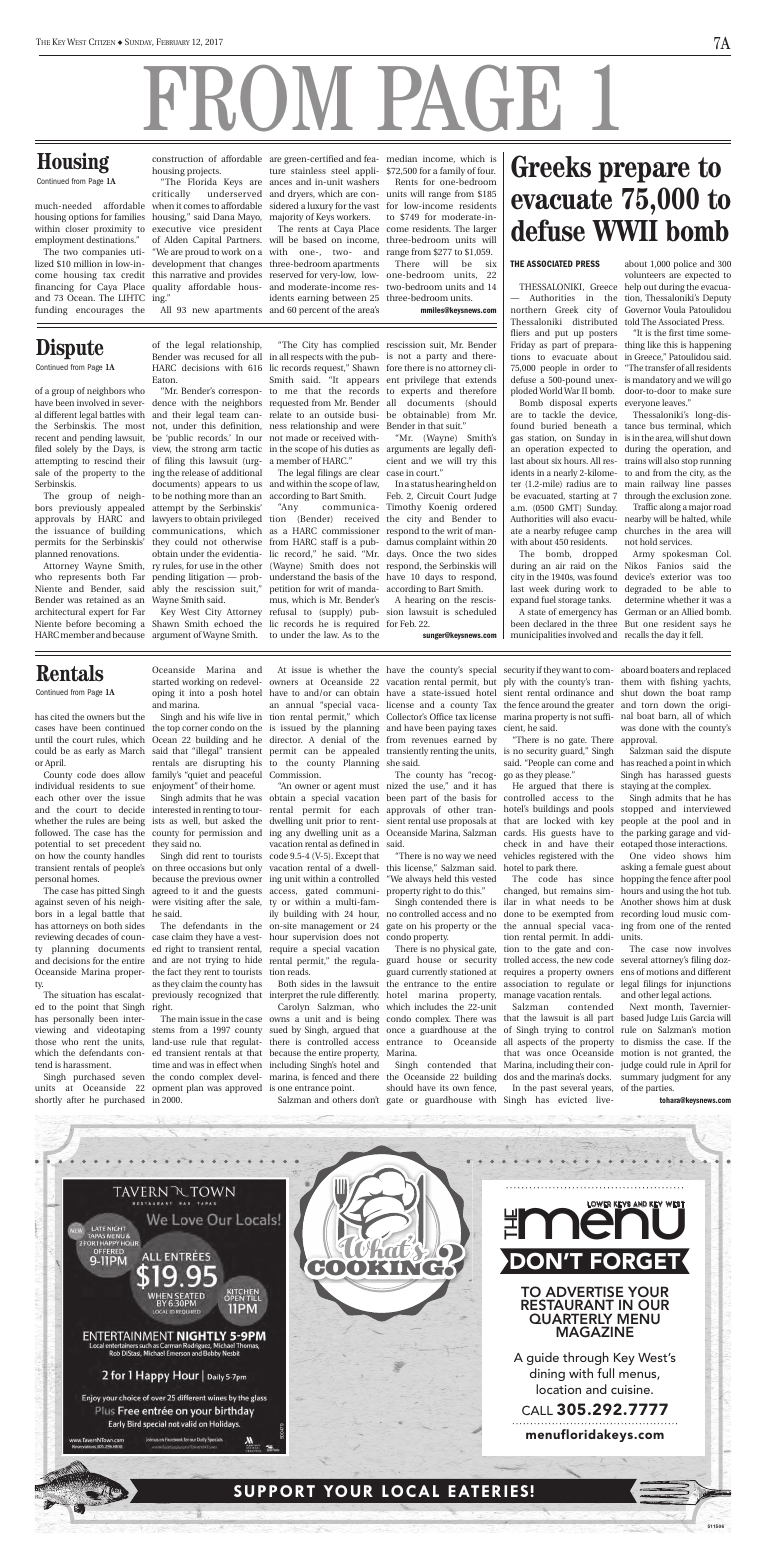 The height and width of the screenshot is (1568, 766). What do you see at coordinates (644, 172) in the screenshot?
I see `prepare` at bounding box center [644, 172].
